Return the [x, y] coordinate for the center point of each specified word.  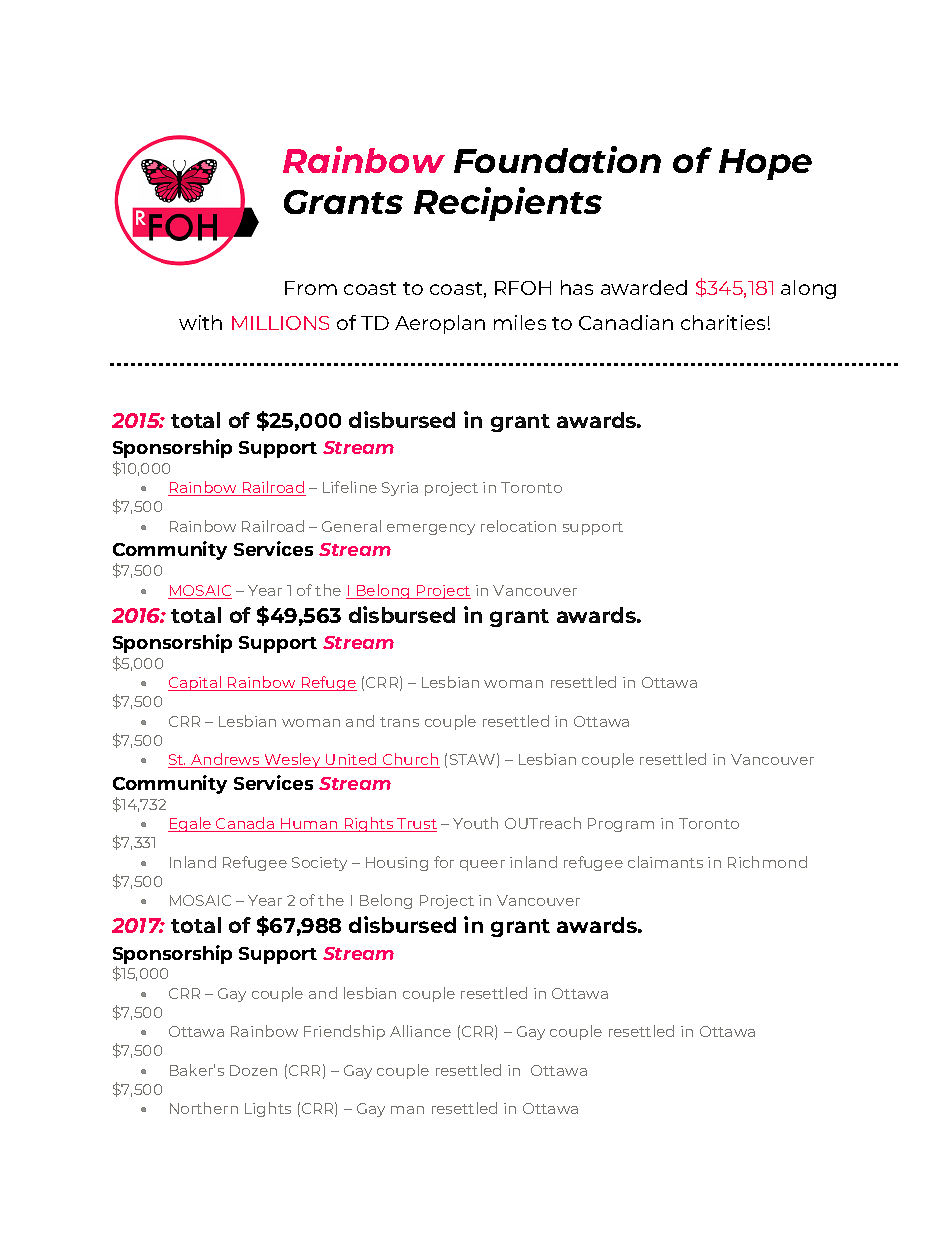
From [311, 288]
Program [621, 825]
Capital [196, 683]
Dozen [253, 1070]
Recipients [508, 204]
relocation [518, 526]
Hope [765, 164]
